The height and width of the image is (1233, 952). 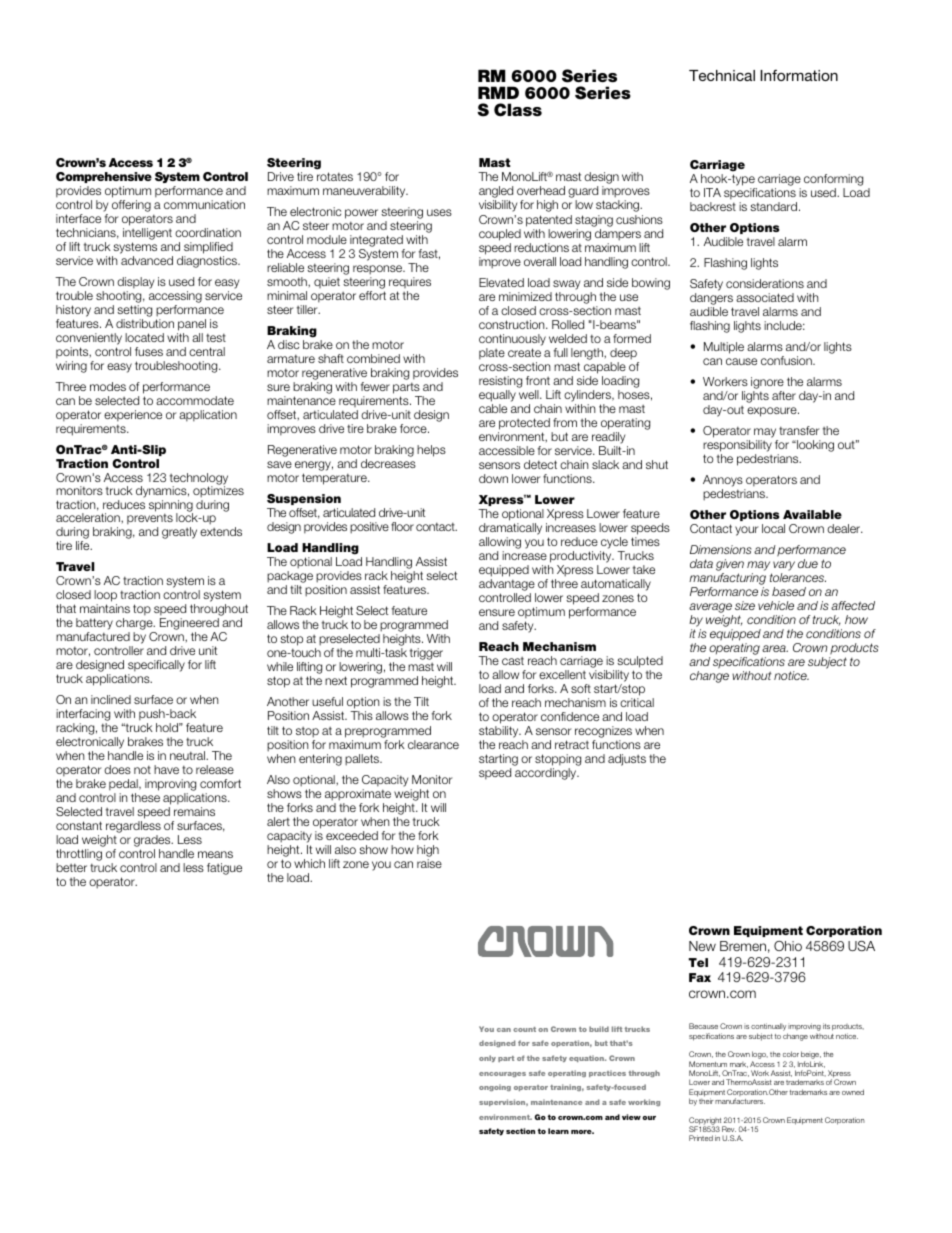 I want to click on Information, so click(x=799, y=75).
